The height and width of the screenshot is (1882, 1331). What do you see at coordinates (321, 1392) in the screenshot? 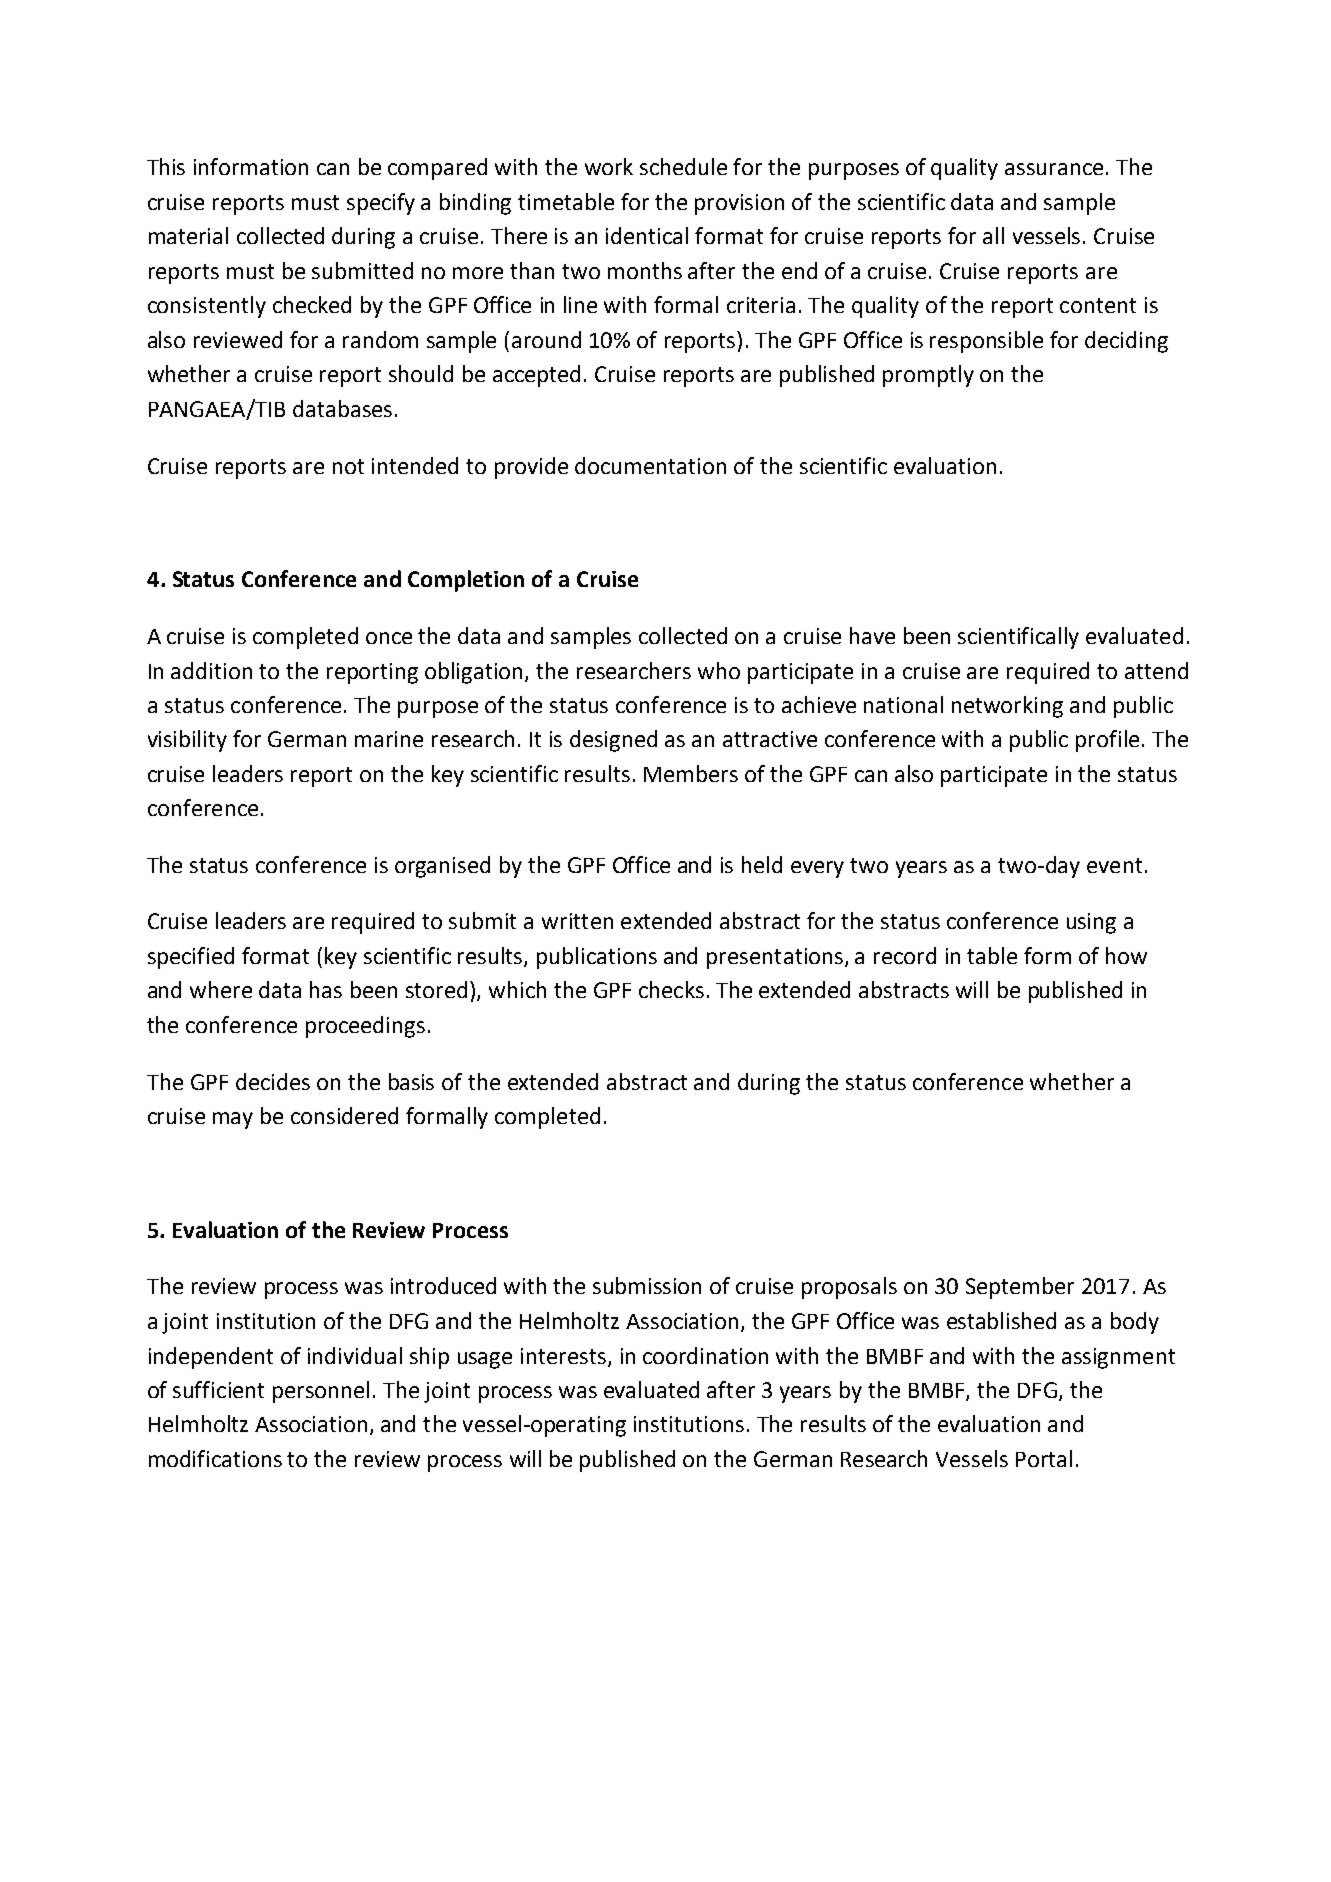
I see `personnel` at bounding box center [321, 1392].
